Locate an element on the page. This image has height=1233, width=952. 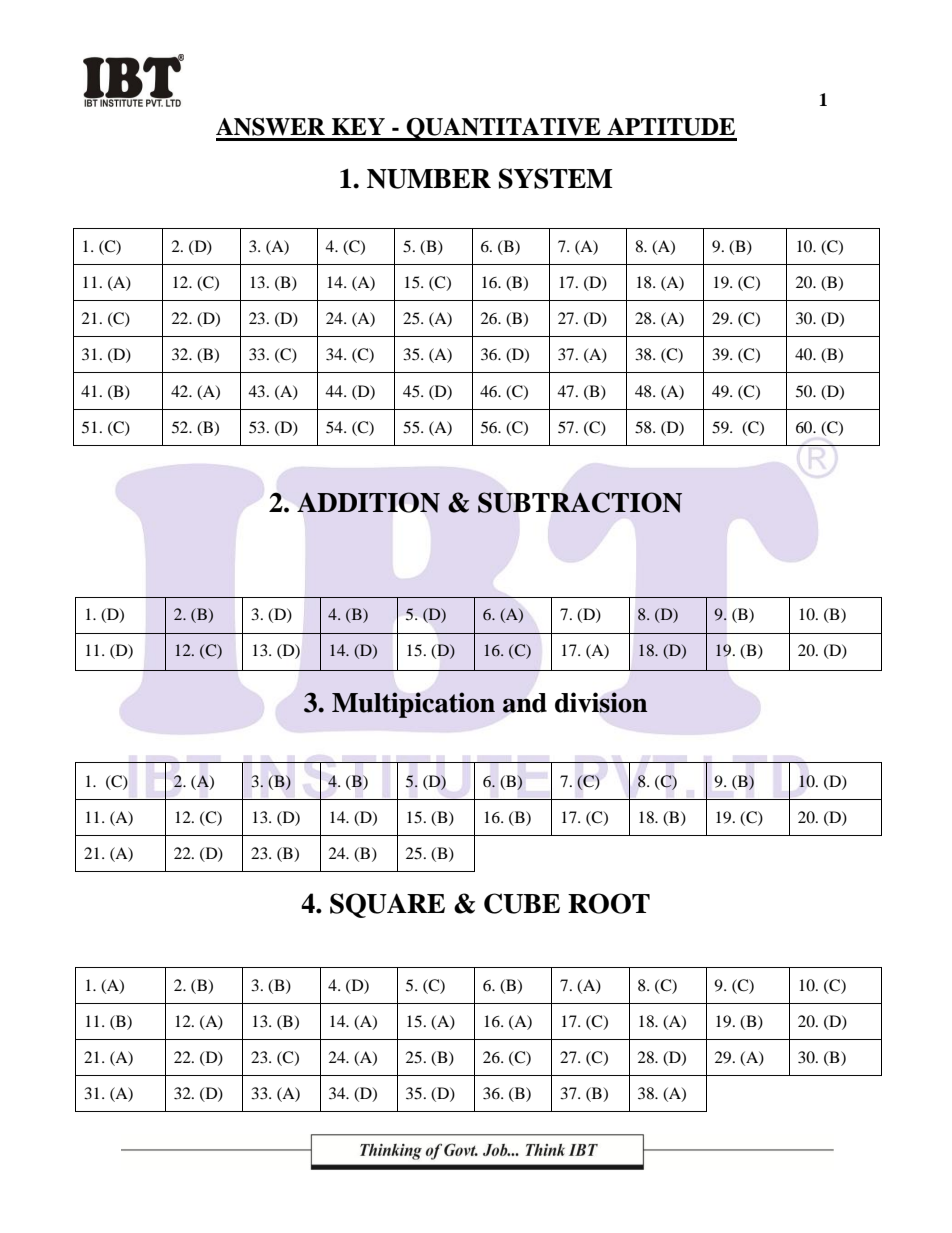
ADDITION is located at coordinates (368, 502).
